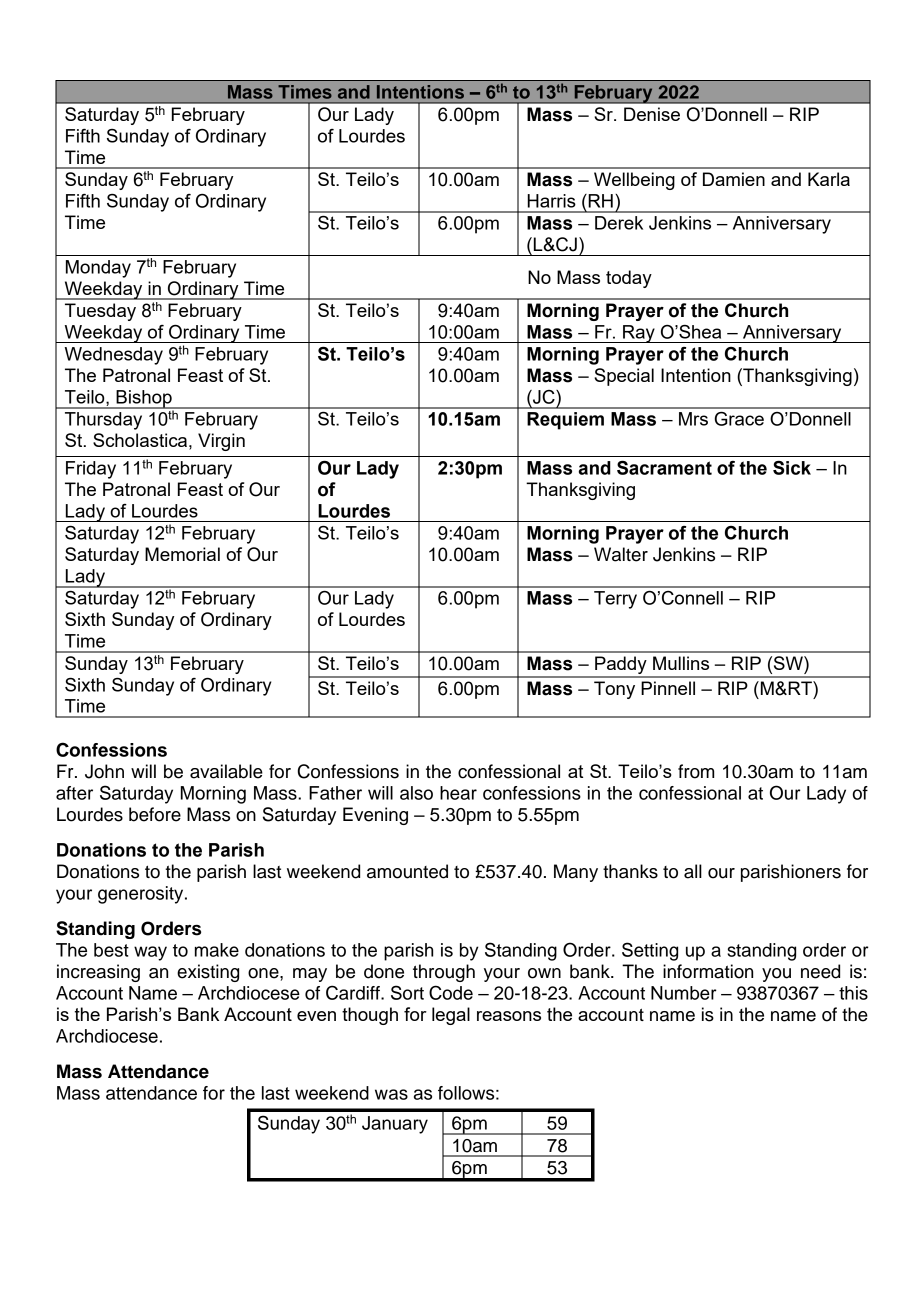 The height and width of the image is (1308, 924). I want to click on Terry, so click(615, 600).
